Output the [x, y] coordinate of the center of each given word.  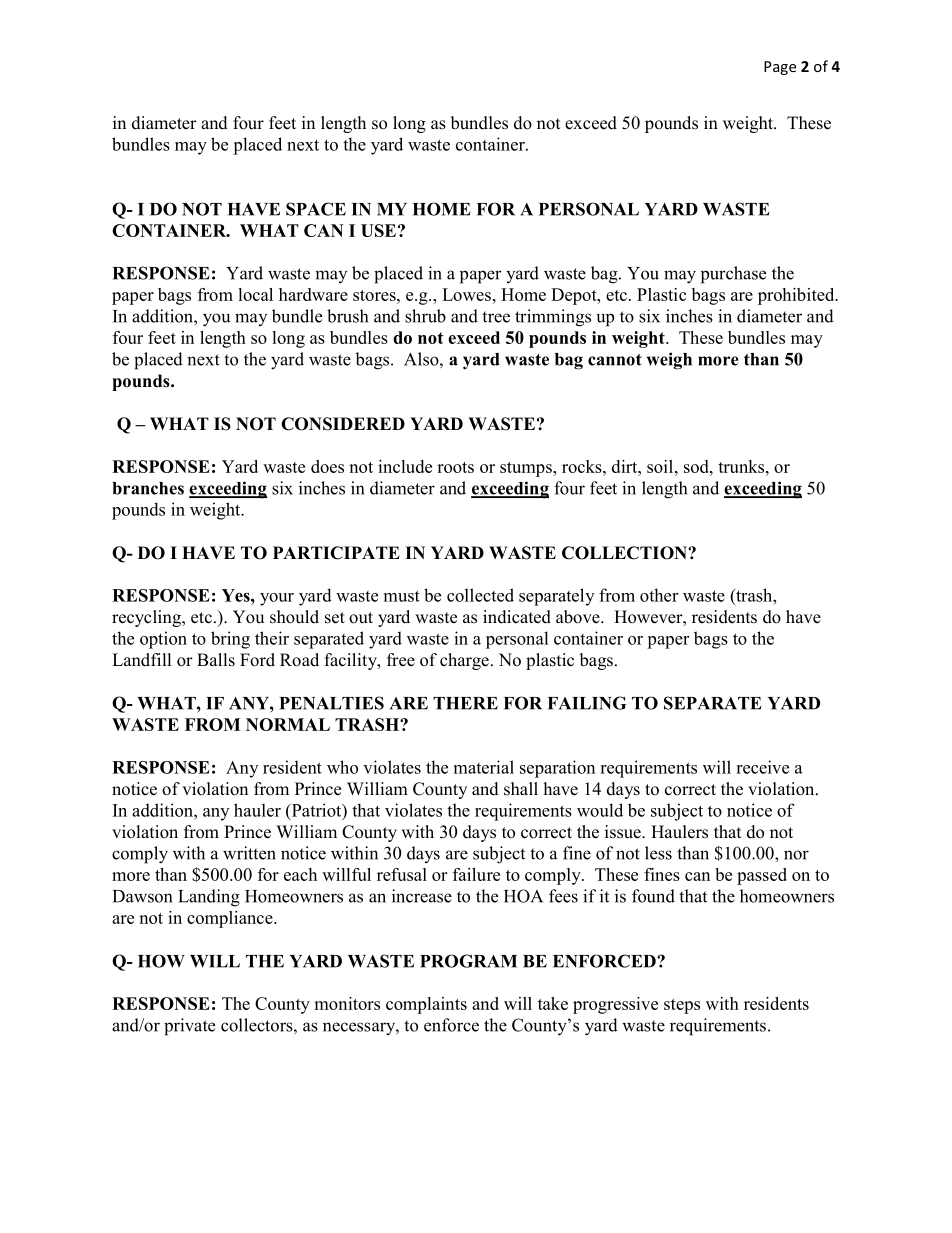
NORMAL [288, 724]
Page [780, 68]
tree [496, 317]
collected [480, 595]
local [255, 294]
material [484, 767]
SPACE [316, 209]
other [659, 595]
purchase [733, 275]
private [189, 1027]
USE [378, 230]
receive [762, 767]
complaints [426, 1005]
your [277, 599]
